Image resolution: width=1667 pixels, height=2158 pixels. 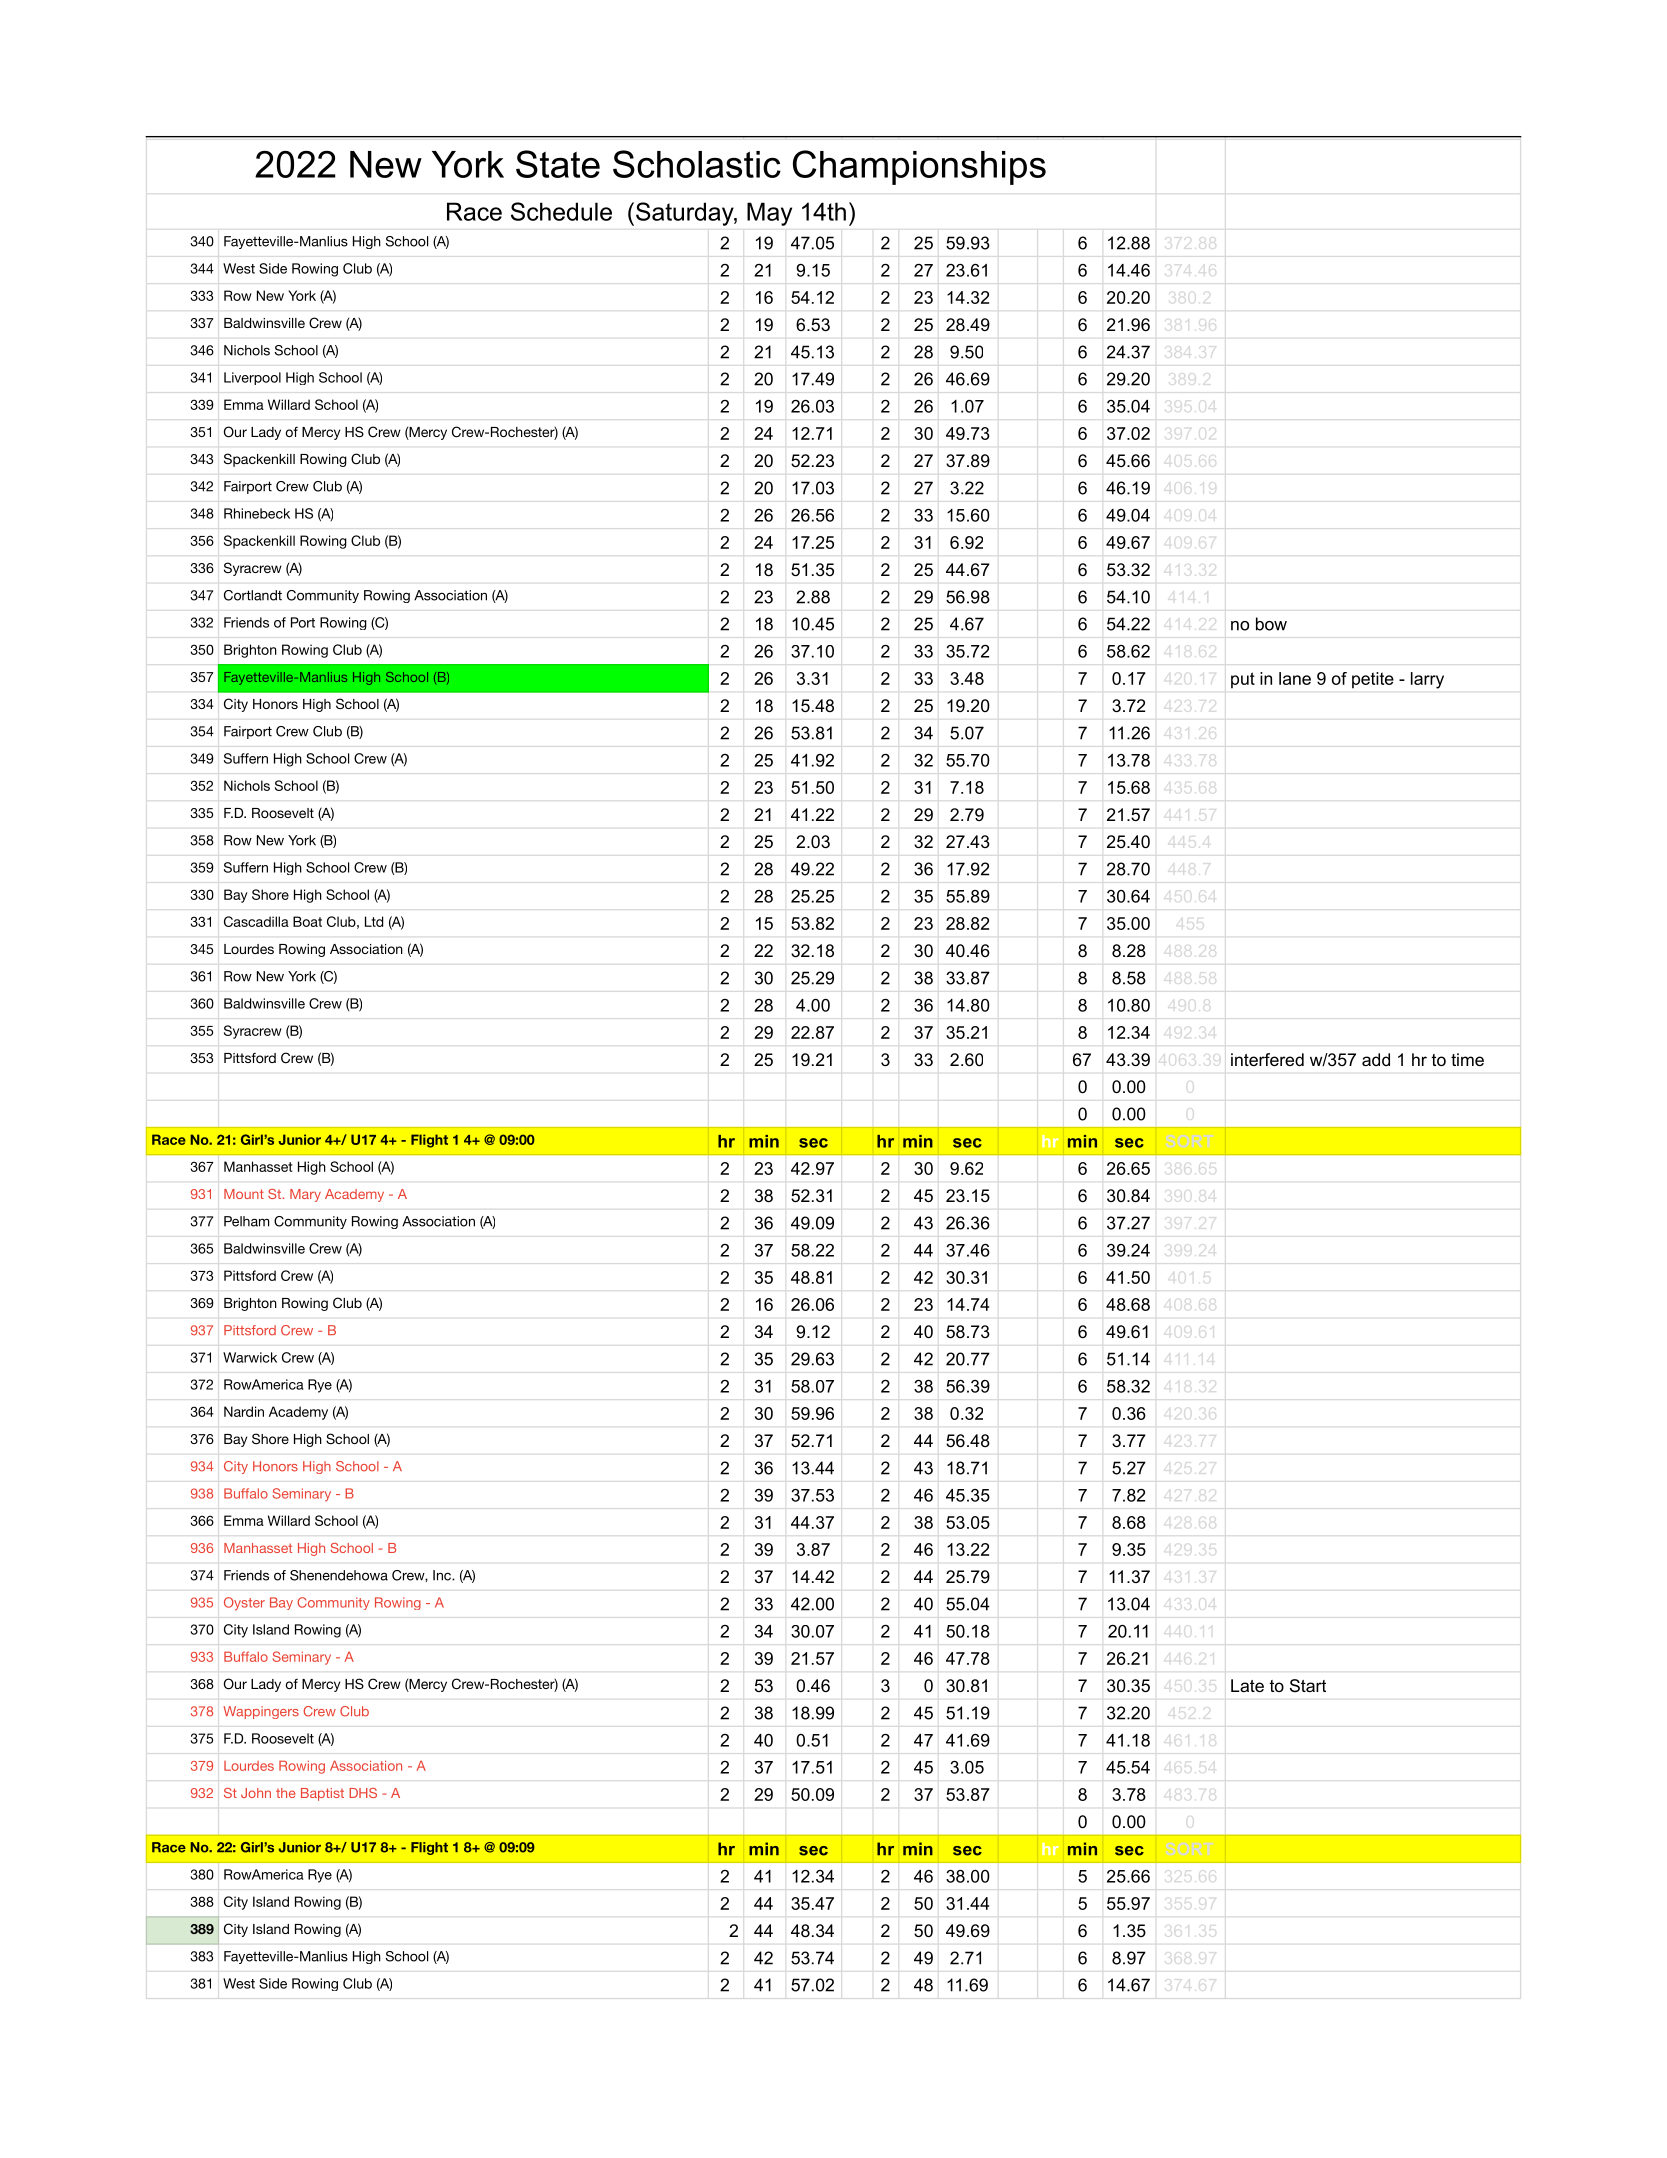 What do you see at coordinates (919, 167) in the document?
I see `Championships` at bounding box center [919, 167].
